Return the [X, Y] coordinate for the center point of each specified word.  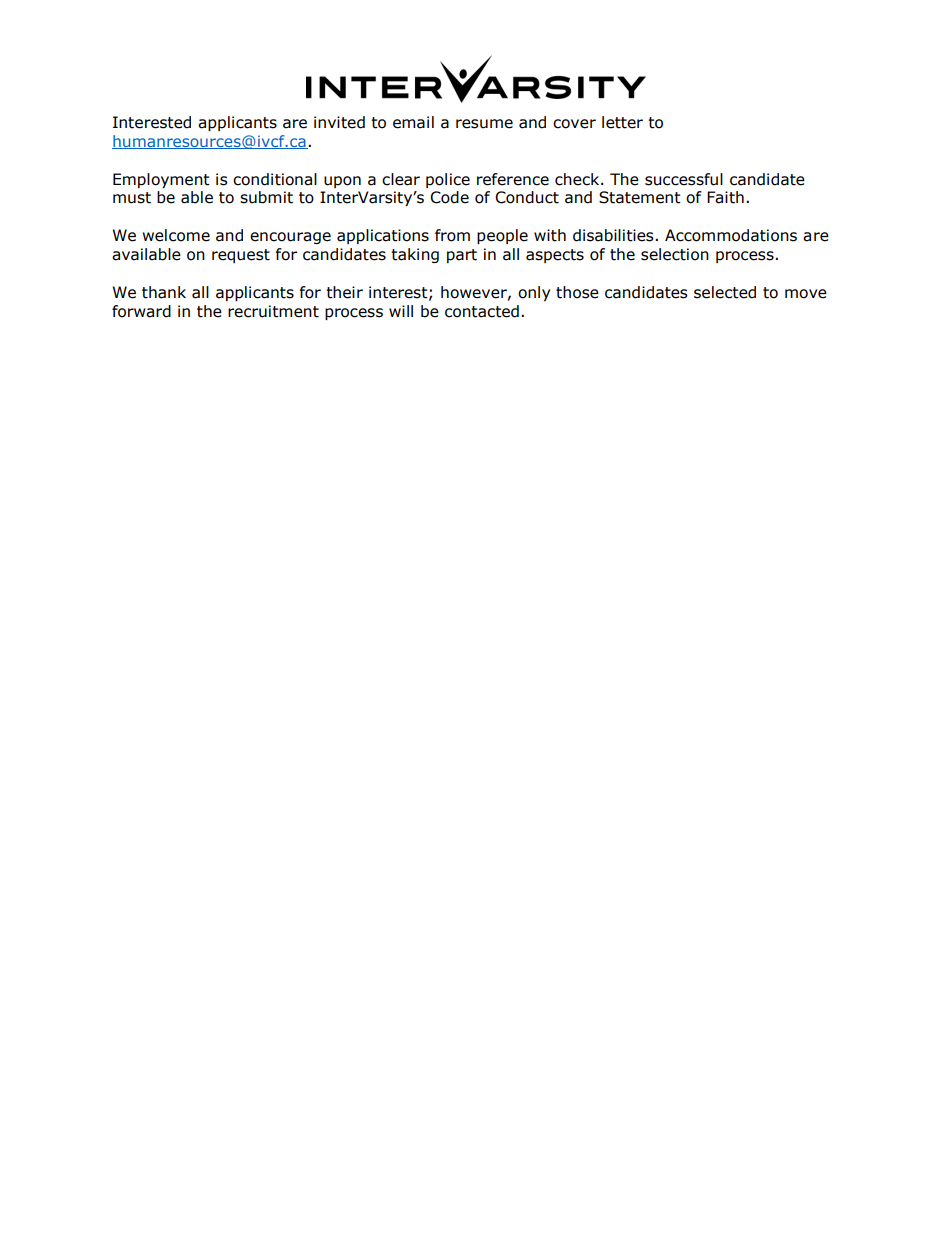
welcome [176, 235]
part [462, 256]
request [241, 256]
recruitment [273, 311]
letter [622, 122]
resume [484, 124]
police [448, 180]
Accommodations [731, 235]
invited [339, 122]
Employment [161, 180]
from [452, 235]
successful [684, 179]
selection [675, 254]
